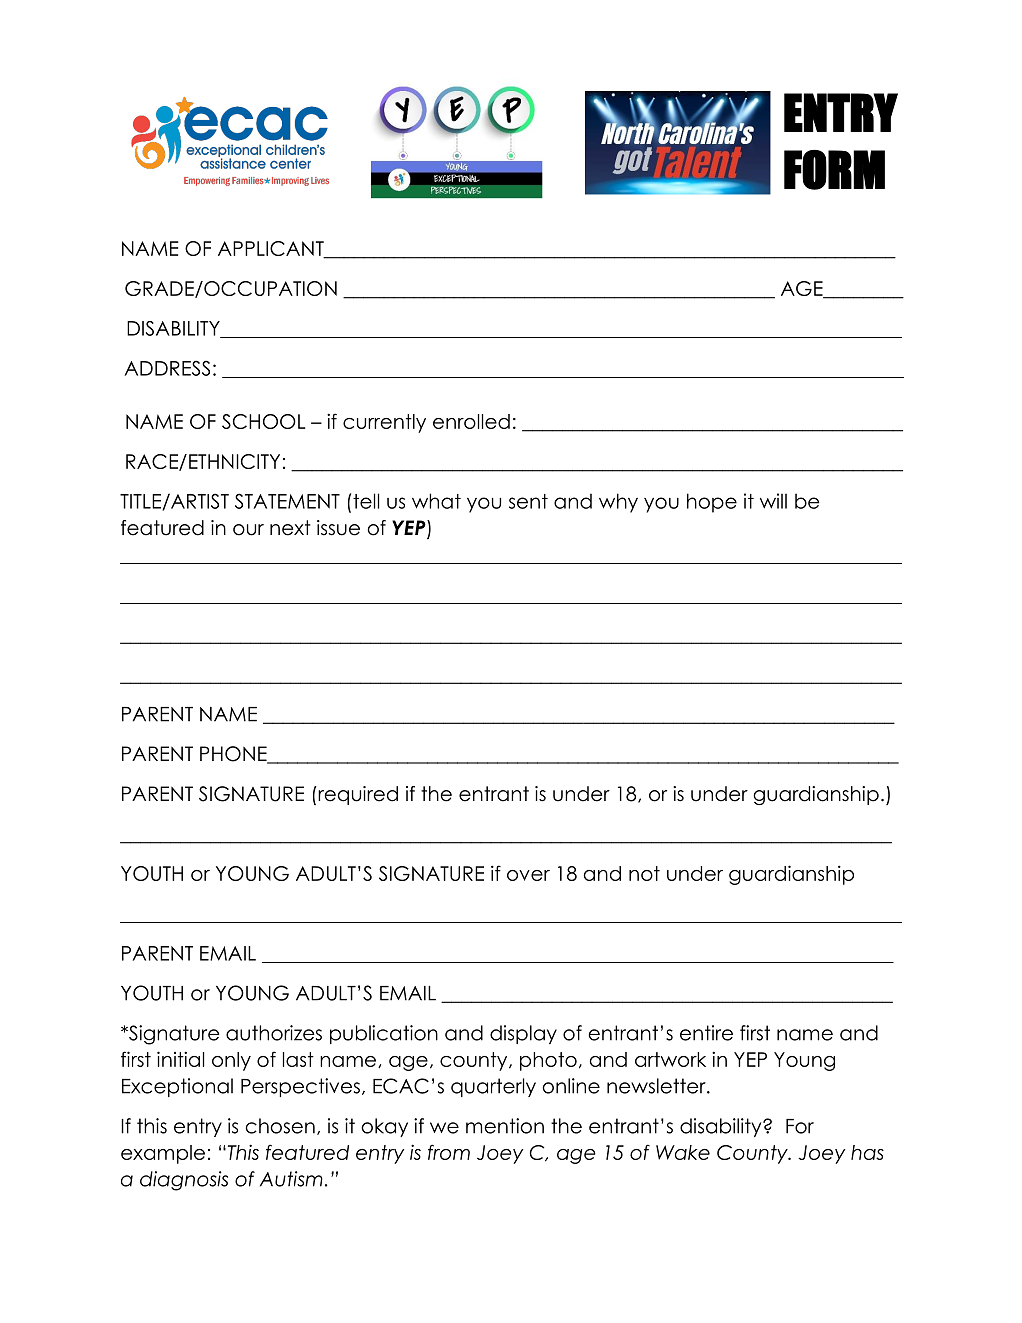 Image resolution: width=1022 pixels, height=1323 pixels. What do you see at coordinates (644, 873) in the image?
I see `not` at bounding box center [644, 873].
